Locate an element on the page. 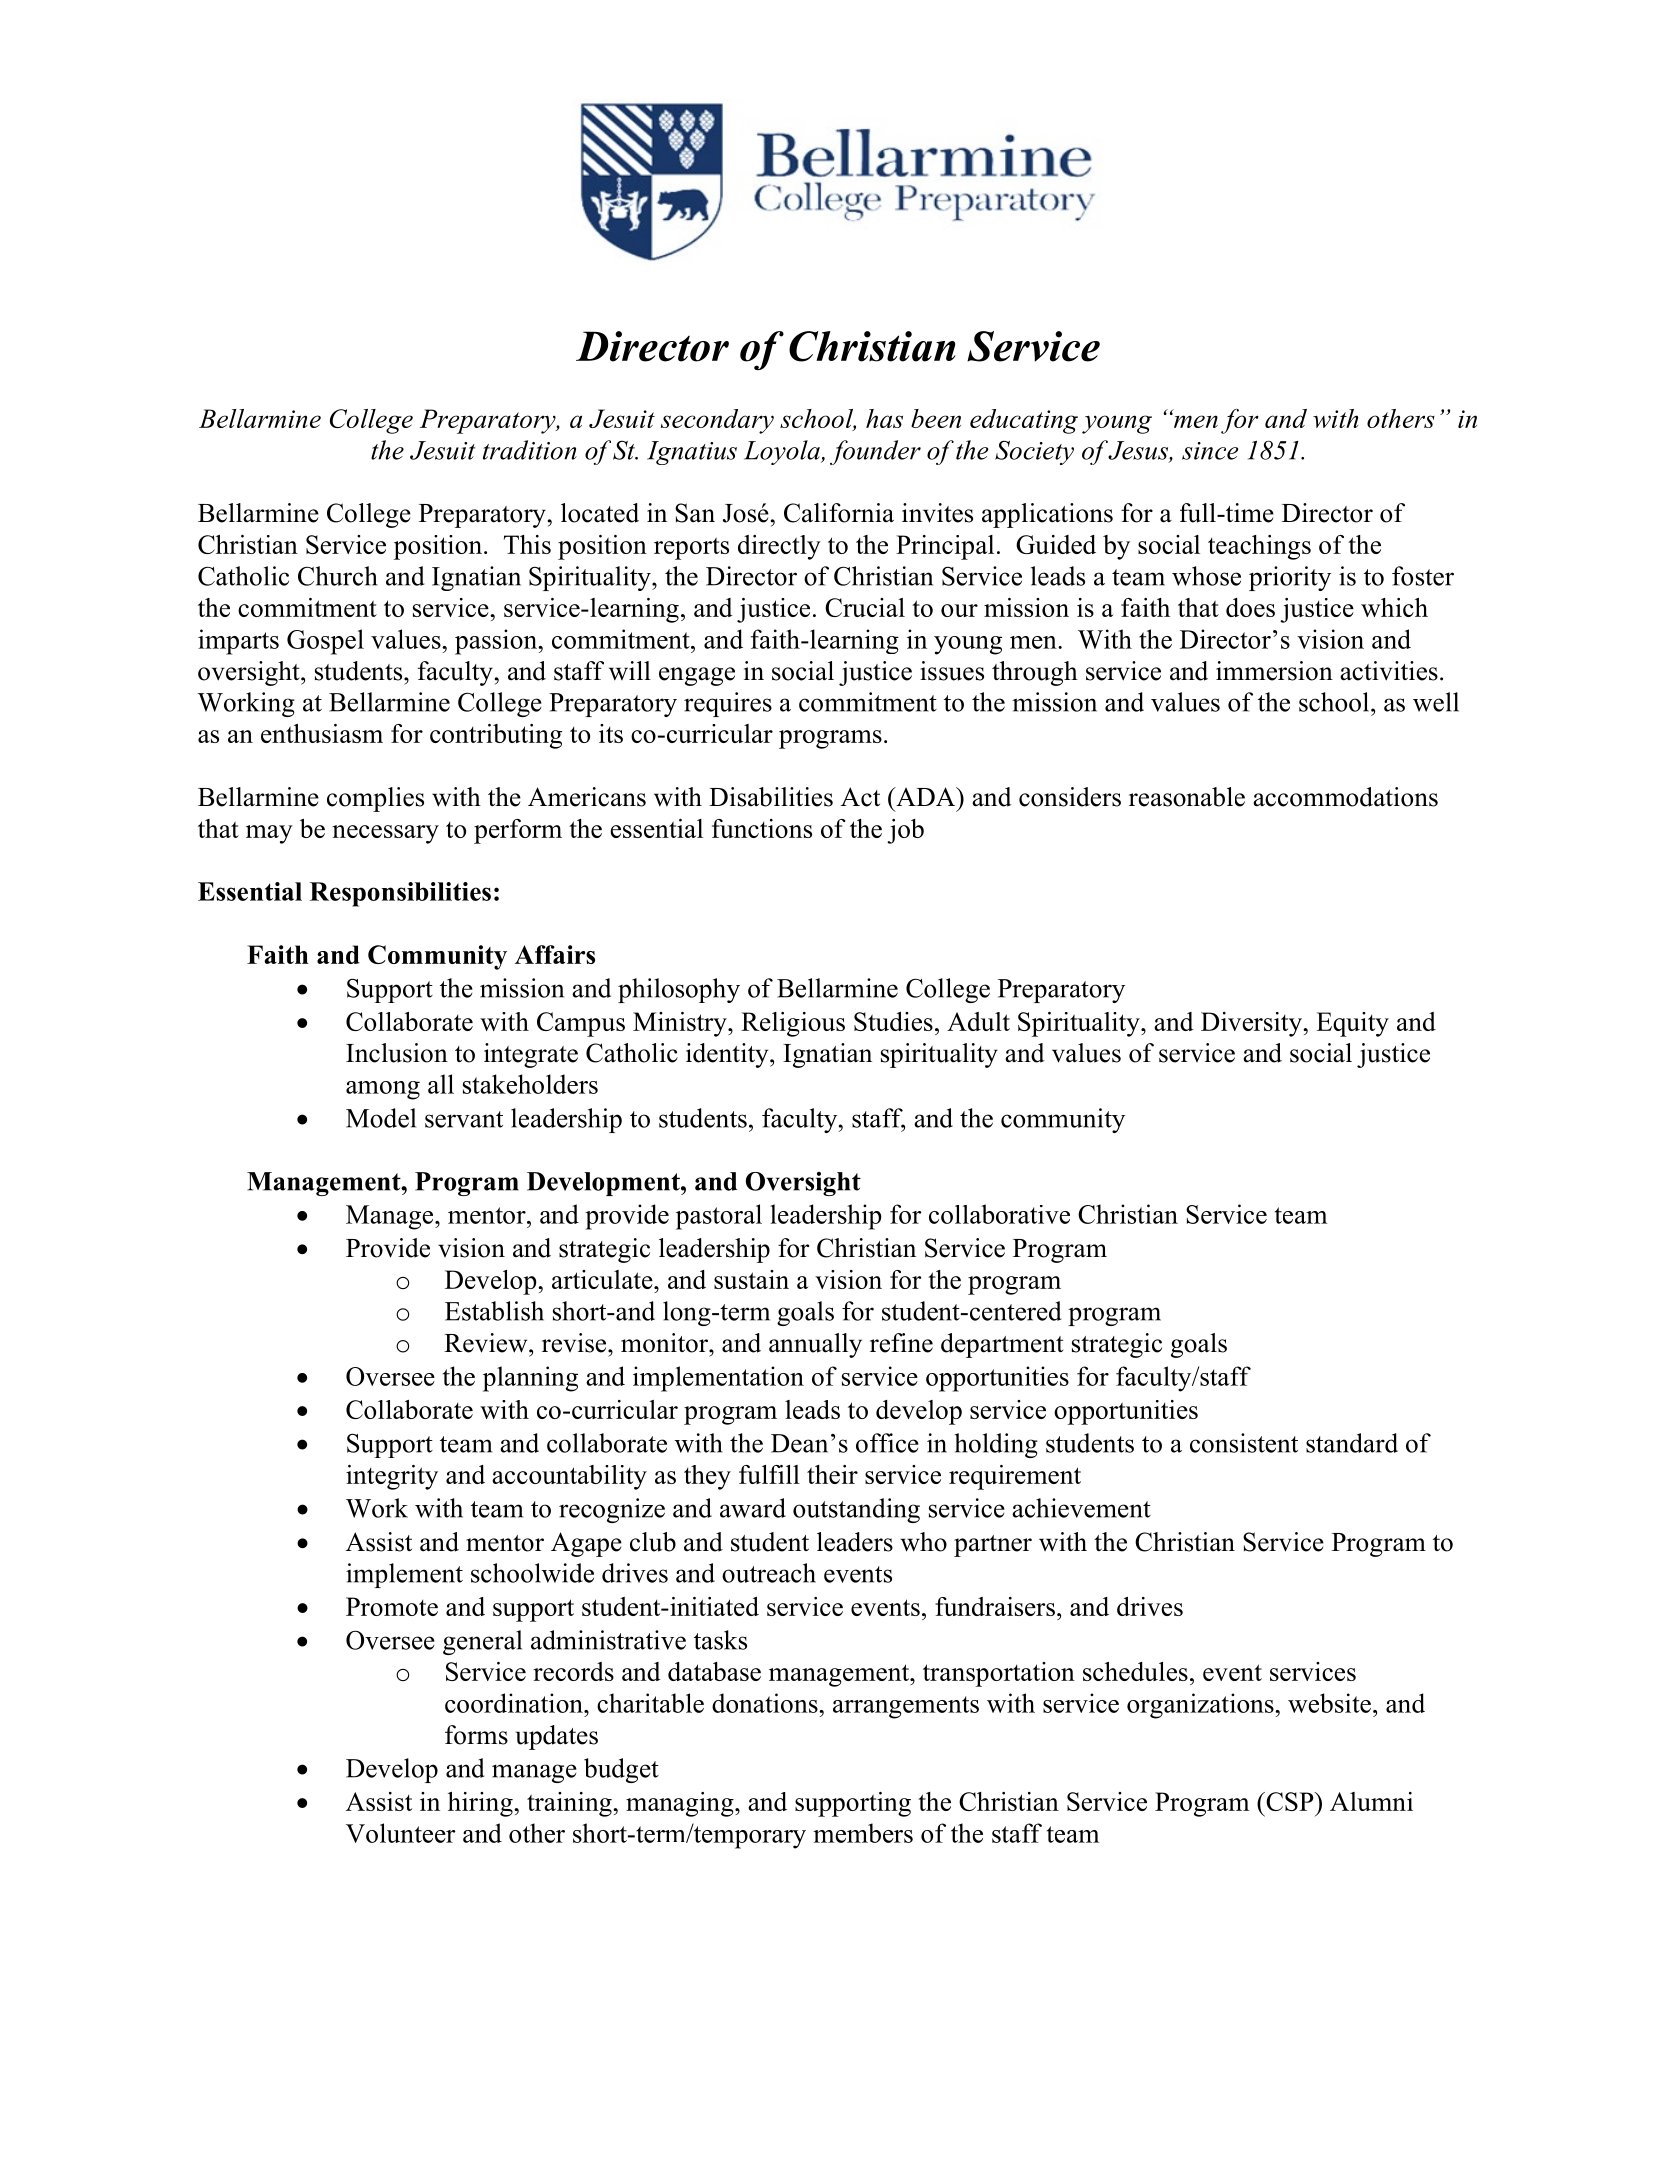 Image resolution: width=1678 pixels, height=2171 pixels. Volunteer is located at coordinates (401, 1833).
